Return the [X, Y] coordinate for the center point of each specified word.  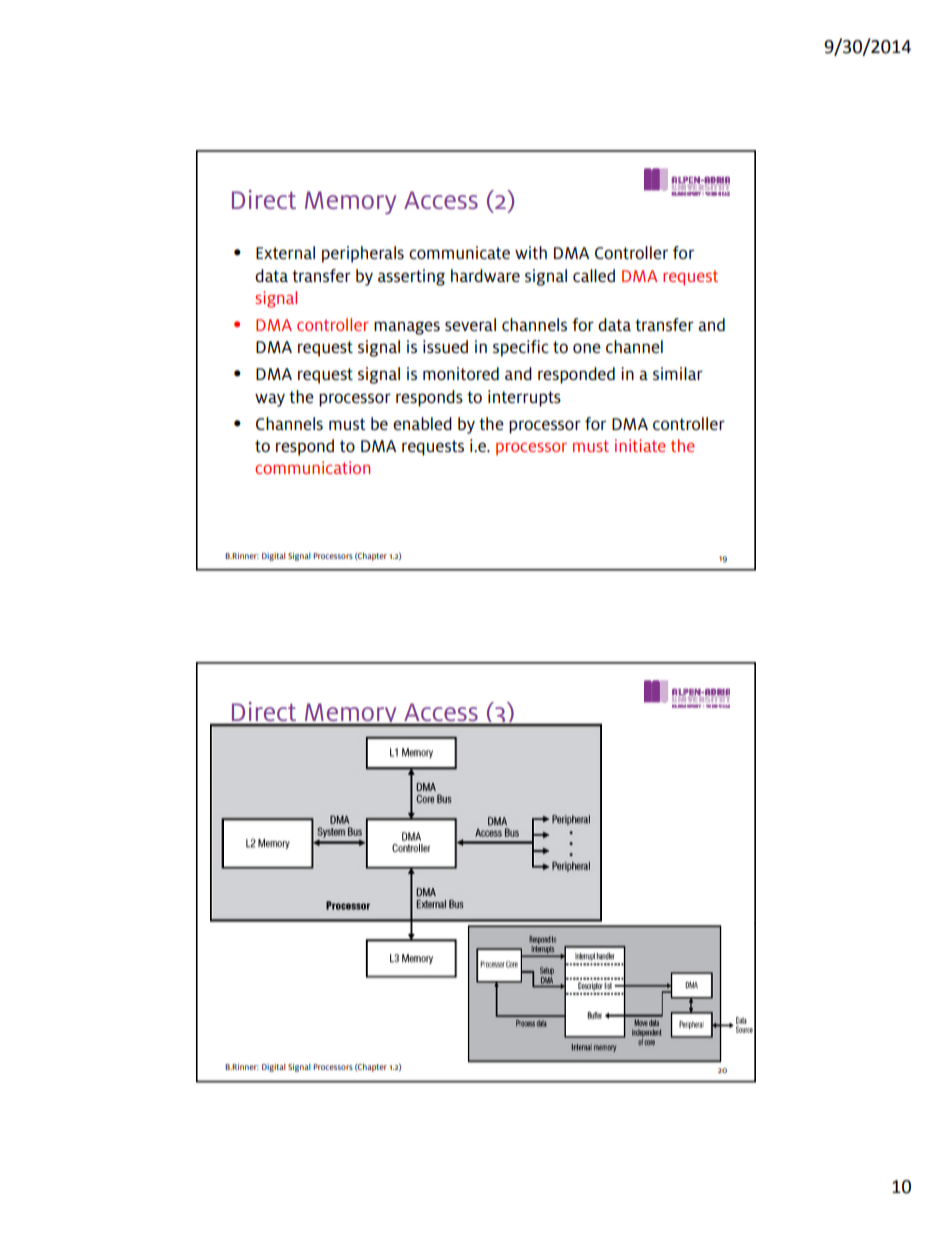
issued [445, 346]
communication [312, 467]
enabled [422, 423]
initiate [640, 445]
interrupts [524, 398]
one [587, 348]
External [285, 252]
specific [521, 348]
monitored [461, 373]
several [470, 324]
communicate [459, 252]
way [270, 400]
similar [678, 373]
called [594, 275]
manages [407, 328]
